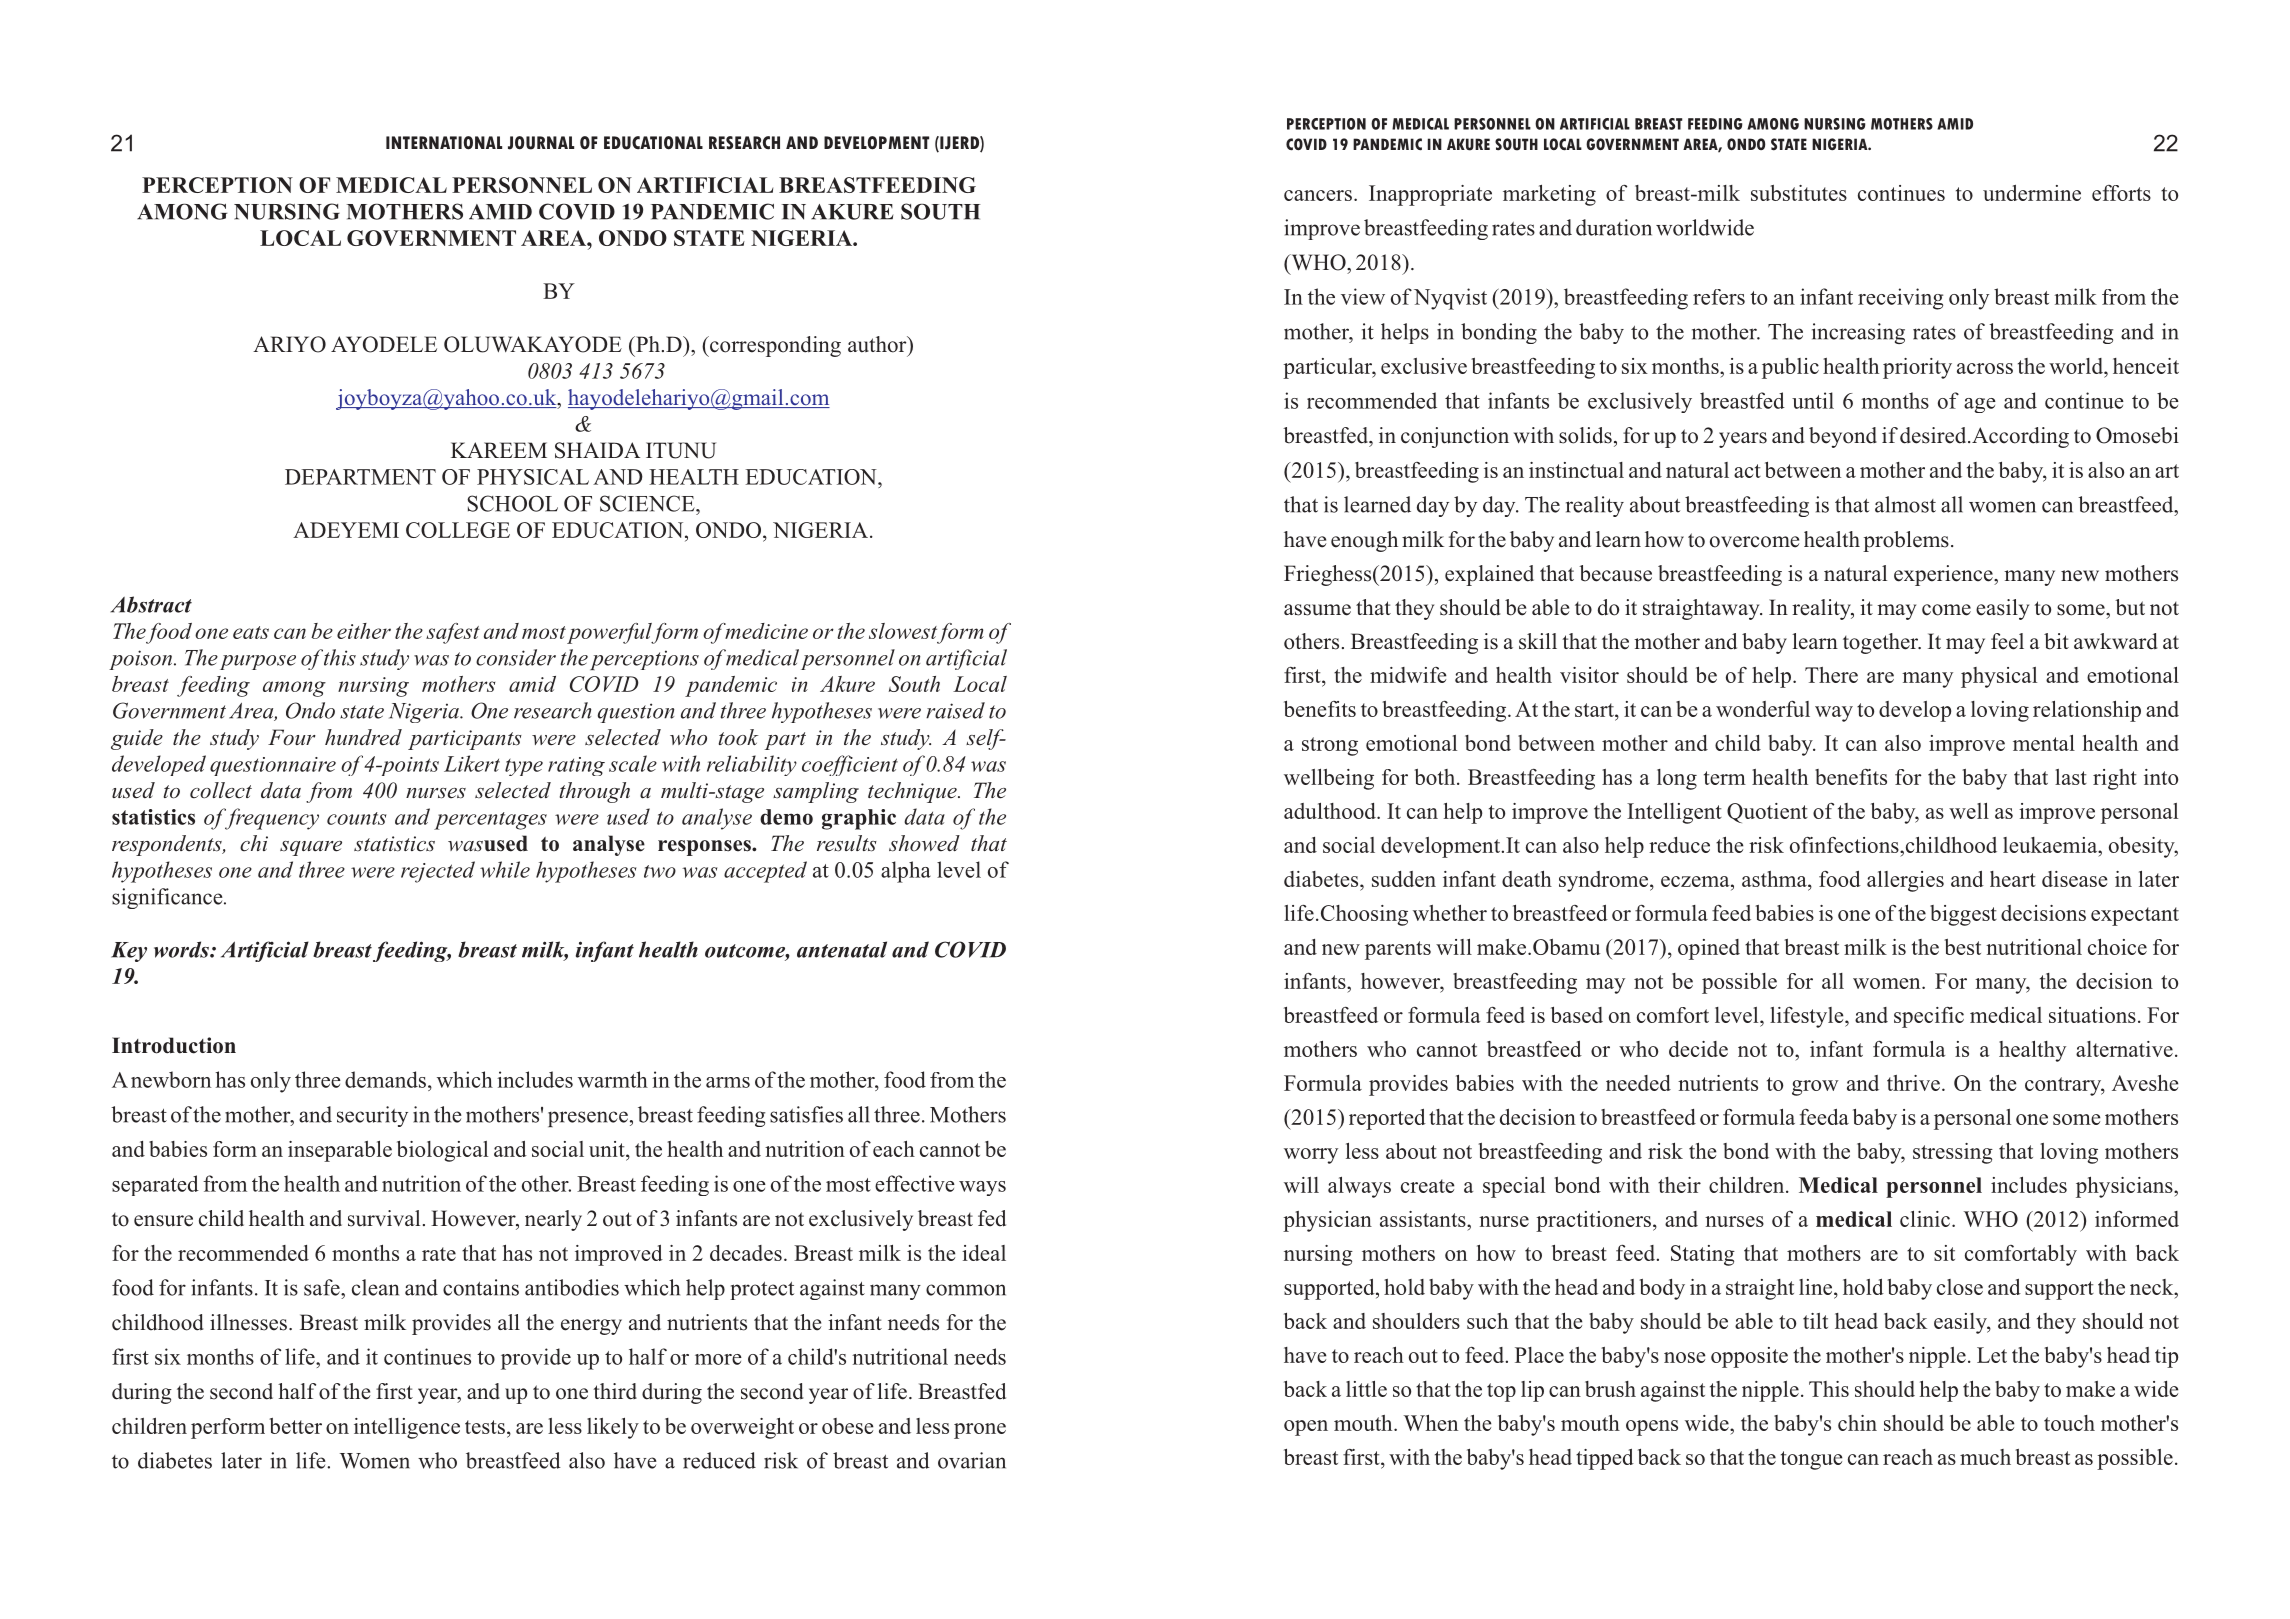  What do you see at coordinates (364, 631) in the screenshot?
I see `either` at bounding box center [364, 631].
